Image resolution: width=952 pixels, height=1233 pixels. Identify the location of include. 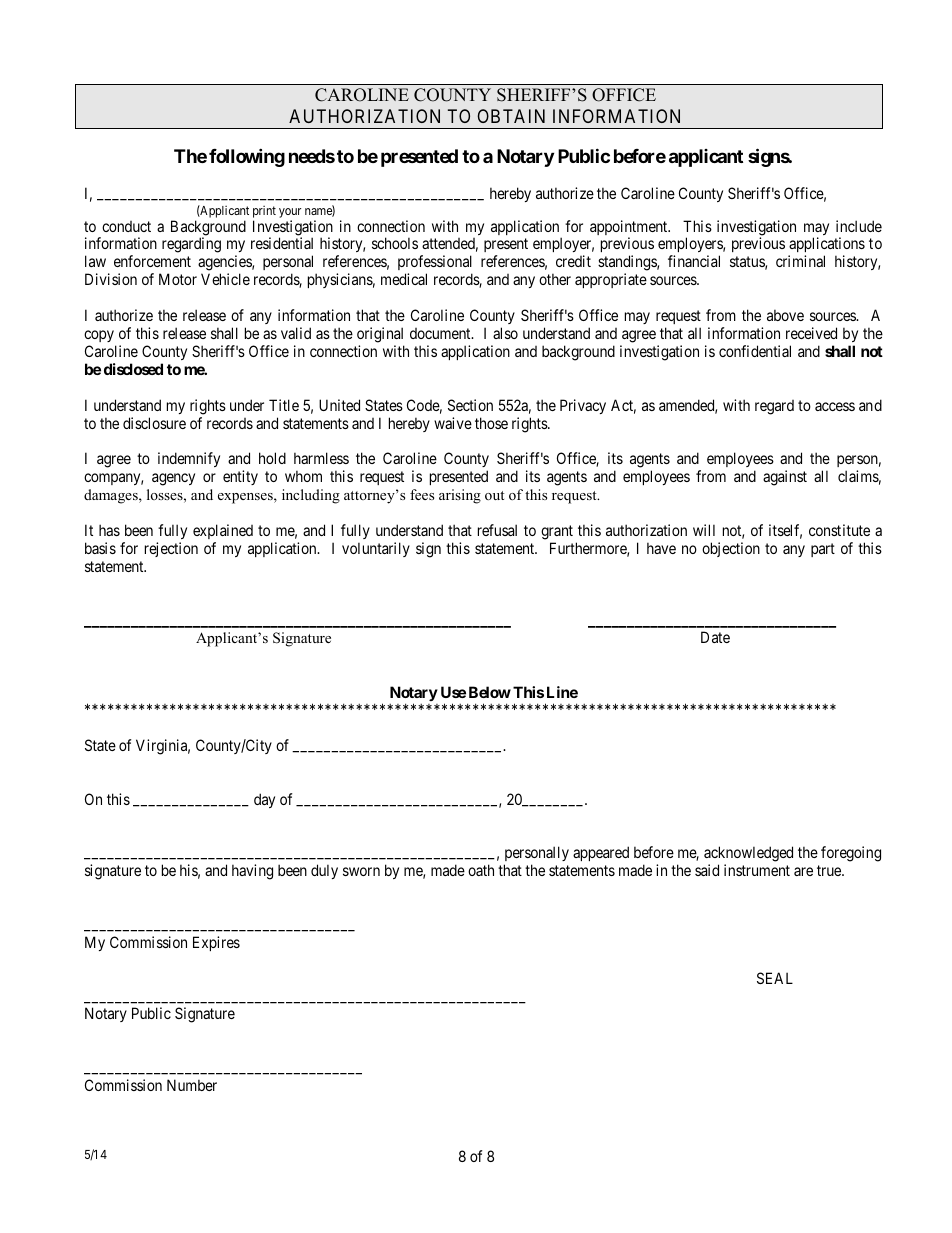
(859, 226).
